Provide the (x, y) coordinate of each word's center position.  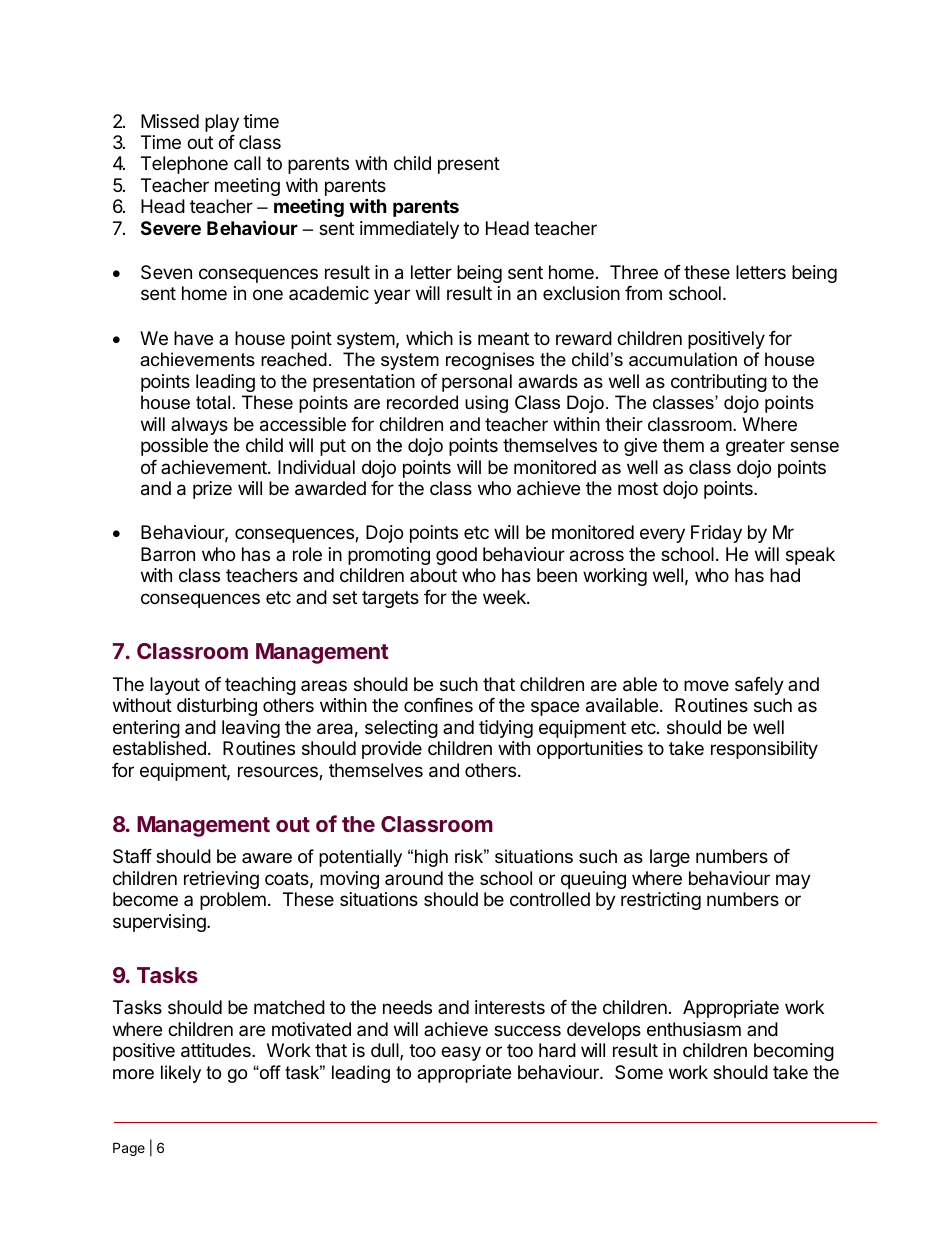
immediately (409, 230)
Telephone (184, 165)
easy (461, 1053)
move (706, 685)
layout (175, 686)
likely (181, 1074)
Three (634, 272)
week (505, 597)
